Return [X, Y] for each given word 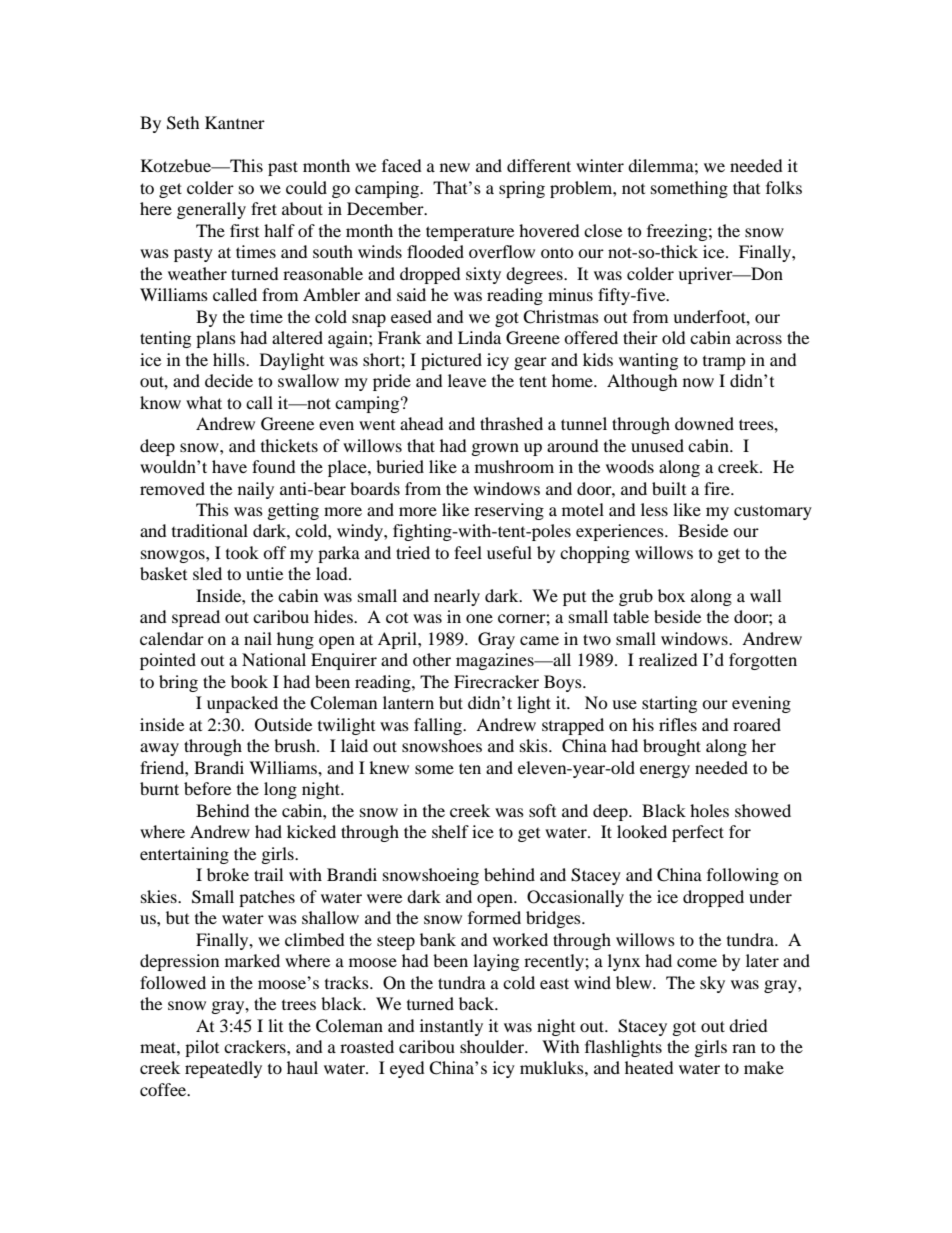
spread [196, 618]
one [479, 618]
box [671, 595]
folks [784, 187]
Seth [183, 123]
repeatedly [223, 1069]
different [539, 165]
